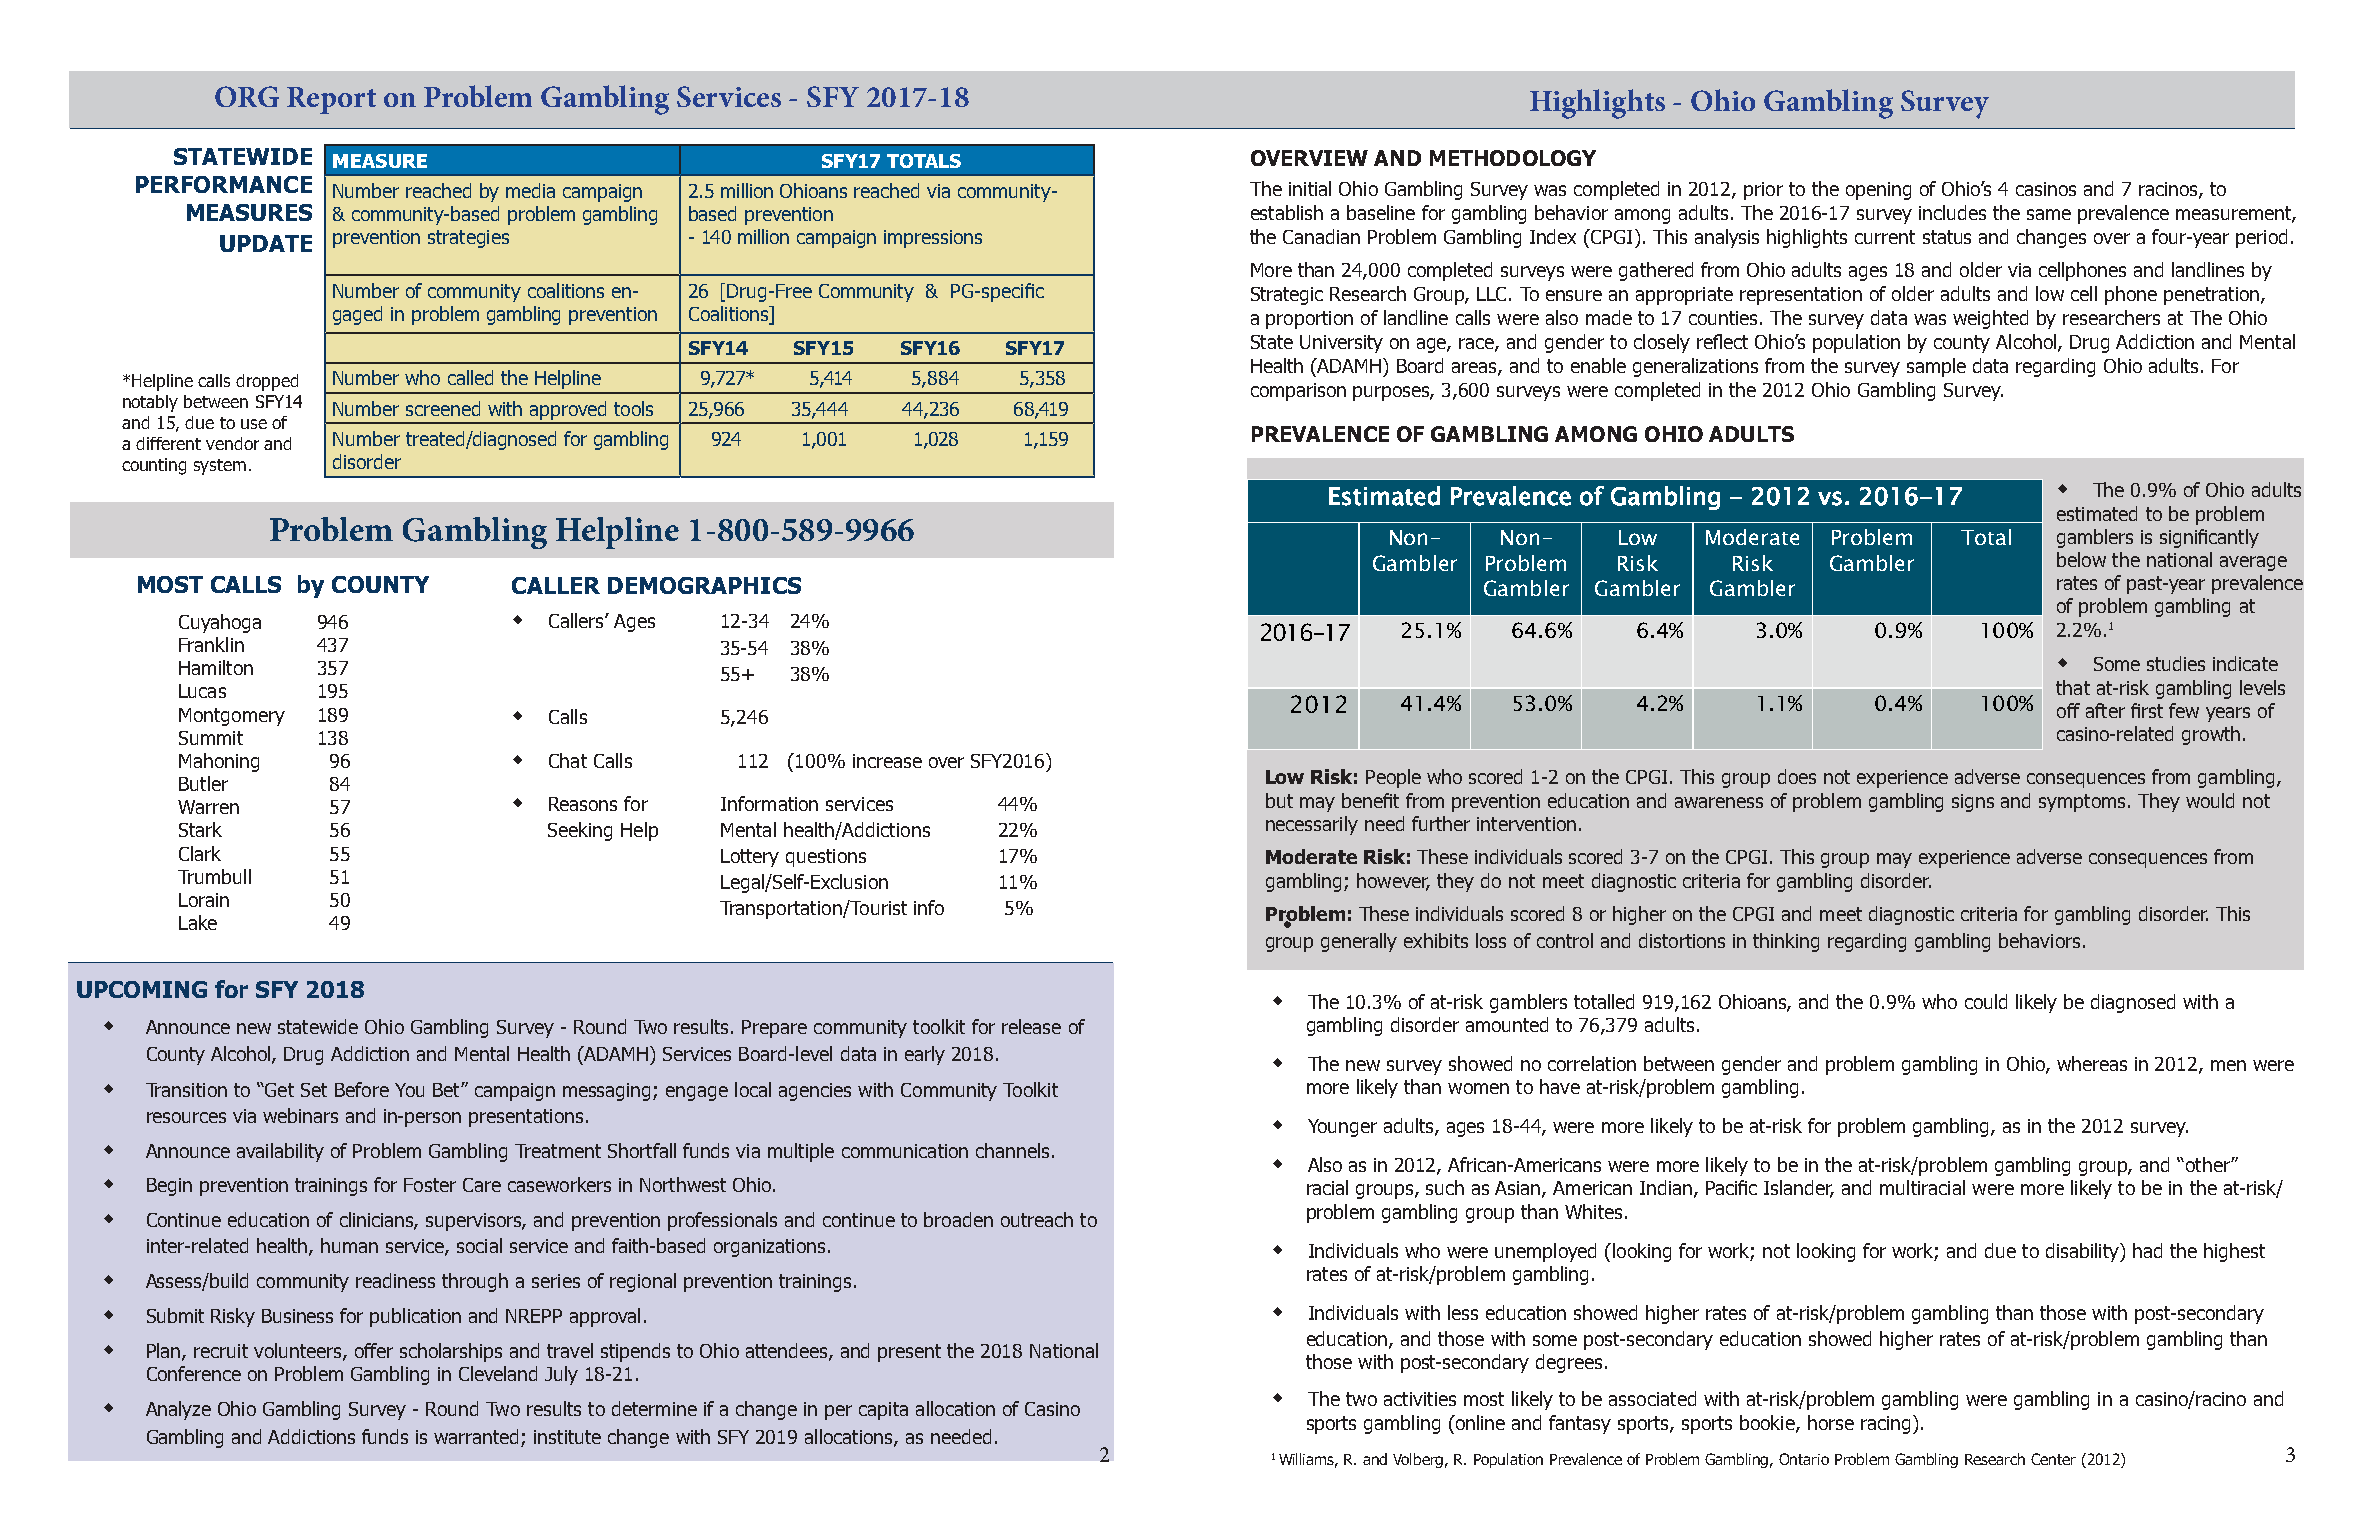  I want to click on DEMOGRAPHICS, so click(704, 585).
